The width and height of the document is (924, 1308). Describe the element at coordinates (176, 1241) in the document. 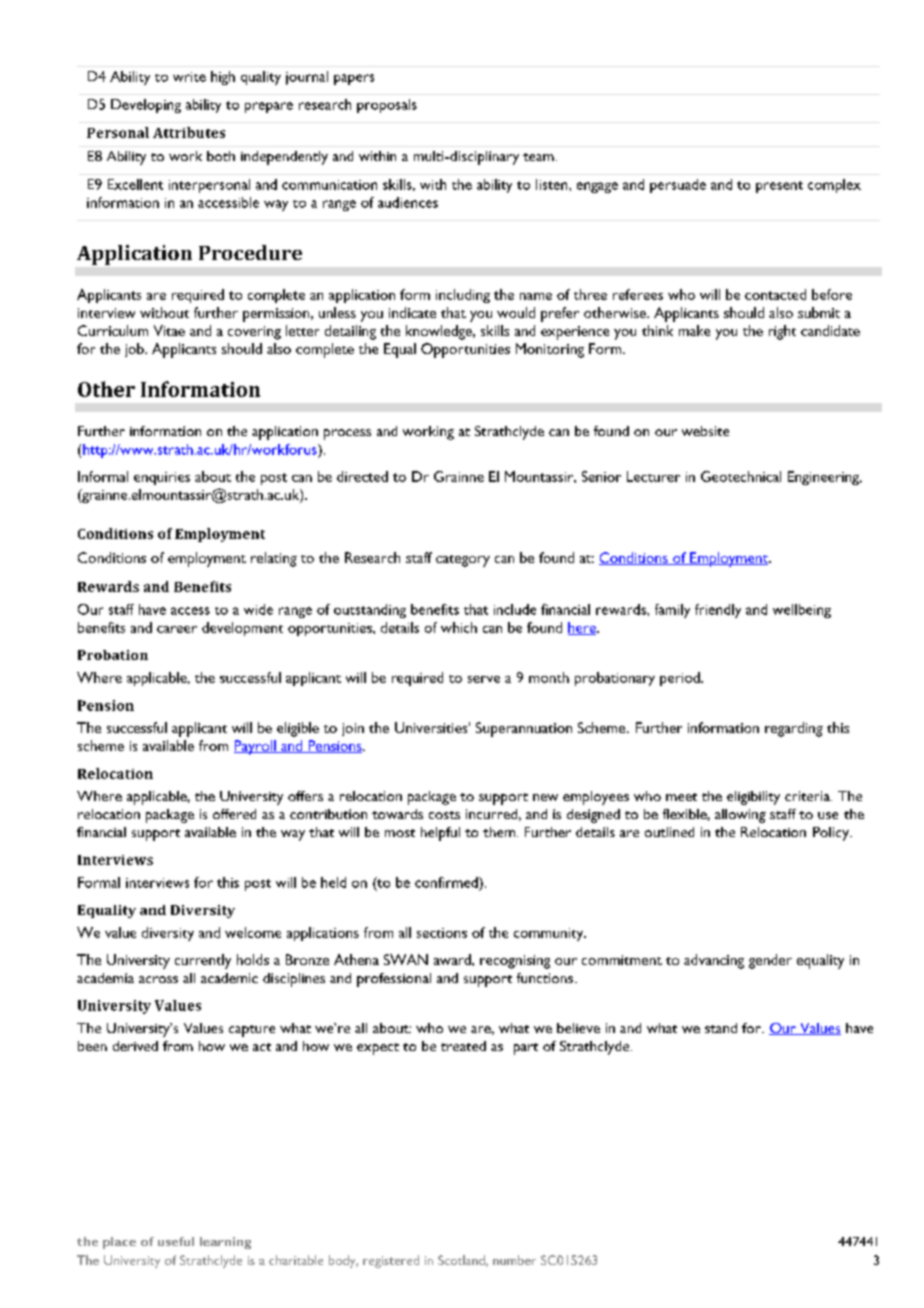

I see `useful` at that location.
